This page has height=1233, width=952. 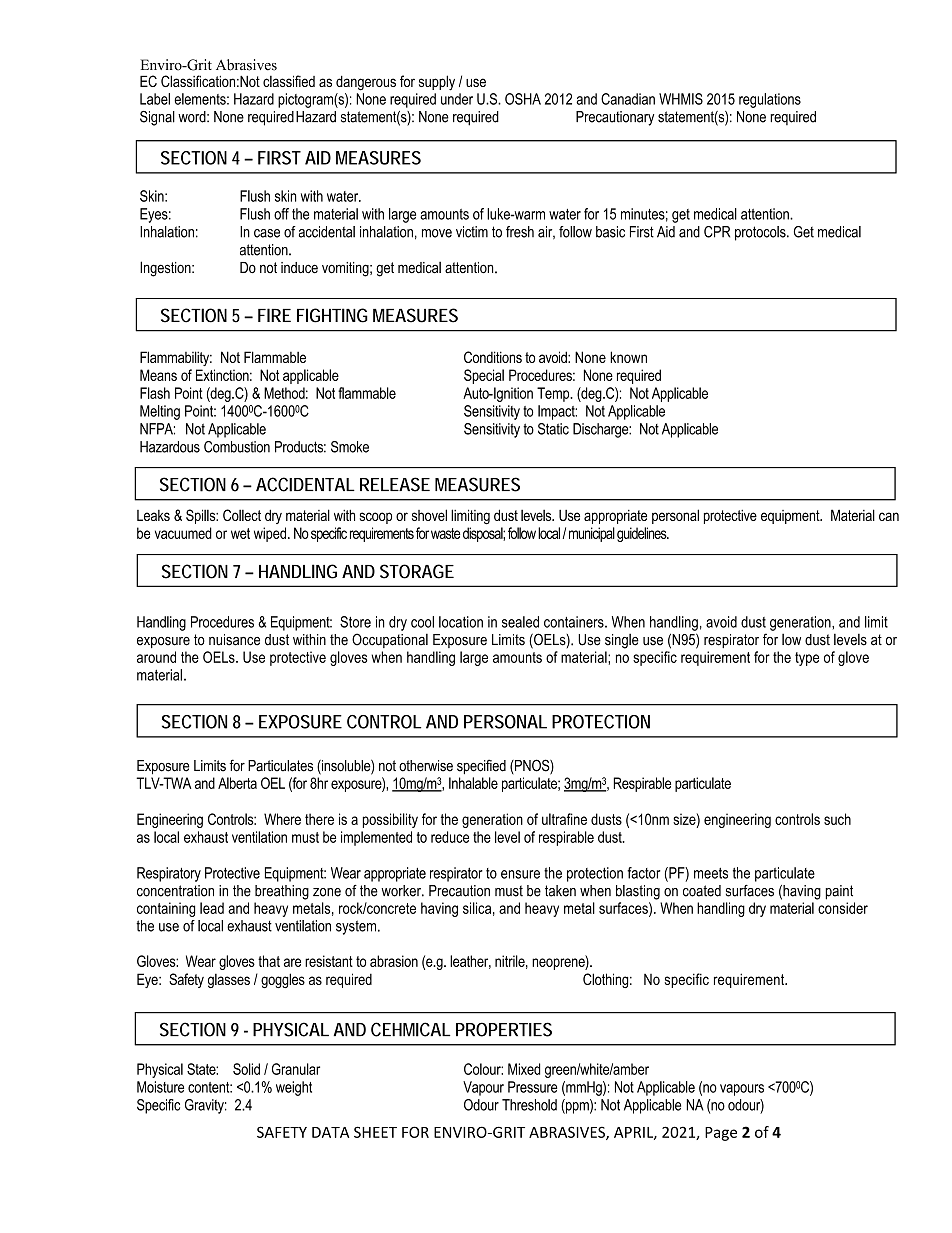 I want to click on Solid, so click(x=246, y=1069).
